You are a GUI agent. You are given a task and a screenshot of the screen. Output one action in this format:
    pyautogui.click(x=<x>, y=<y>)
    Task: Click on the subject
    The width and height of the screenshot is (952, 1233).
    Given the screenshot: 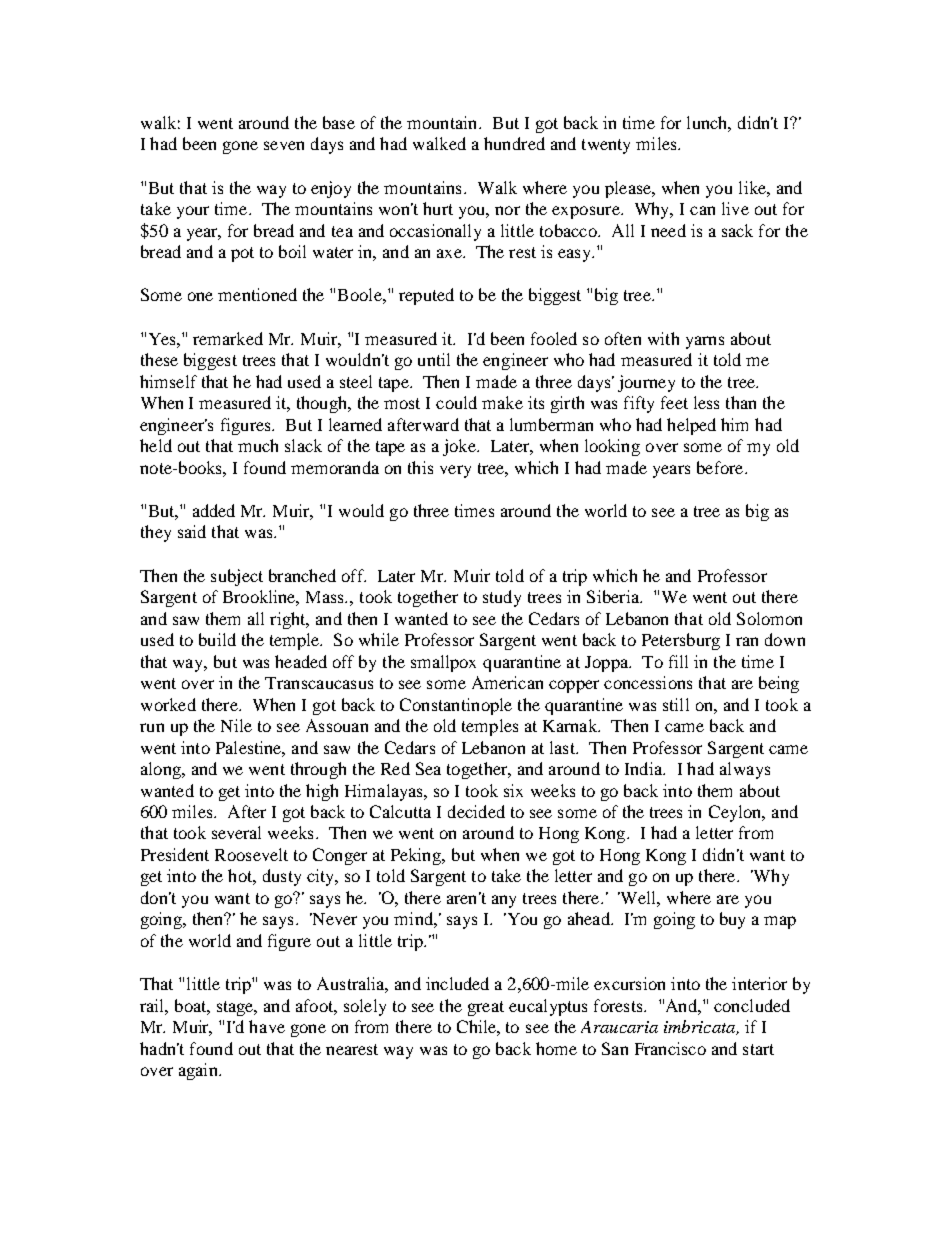 What is the action you would take?
    pyautogui.click(x=237, y=577)
